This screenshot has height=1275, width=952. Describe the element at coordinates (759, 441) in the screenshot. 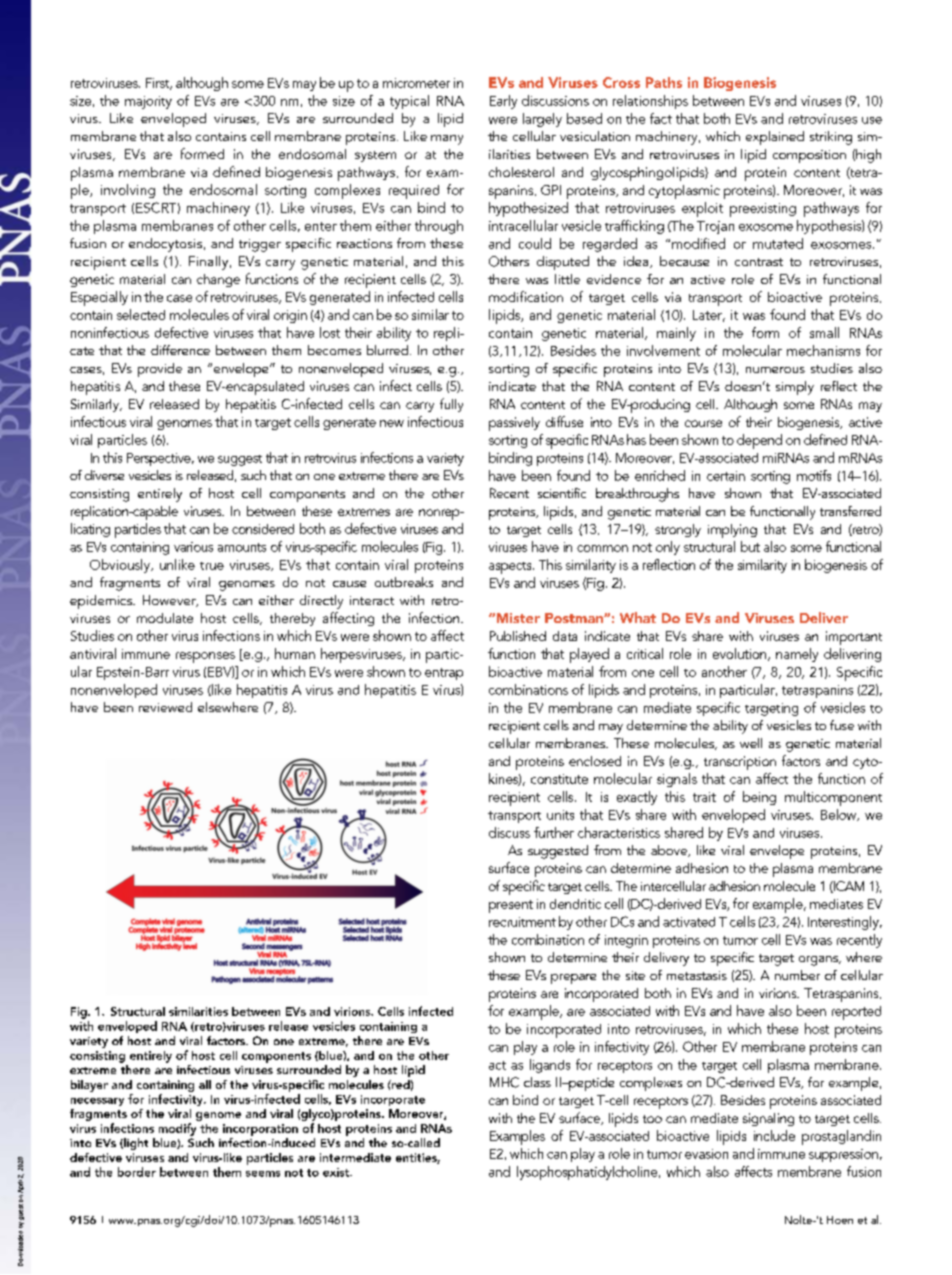

I see `depend` at that location.
